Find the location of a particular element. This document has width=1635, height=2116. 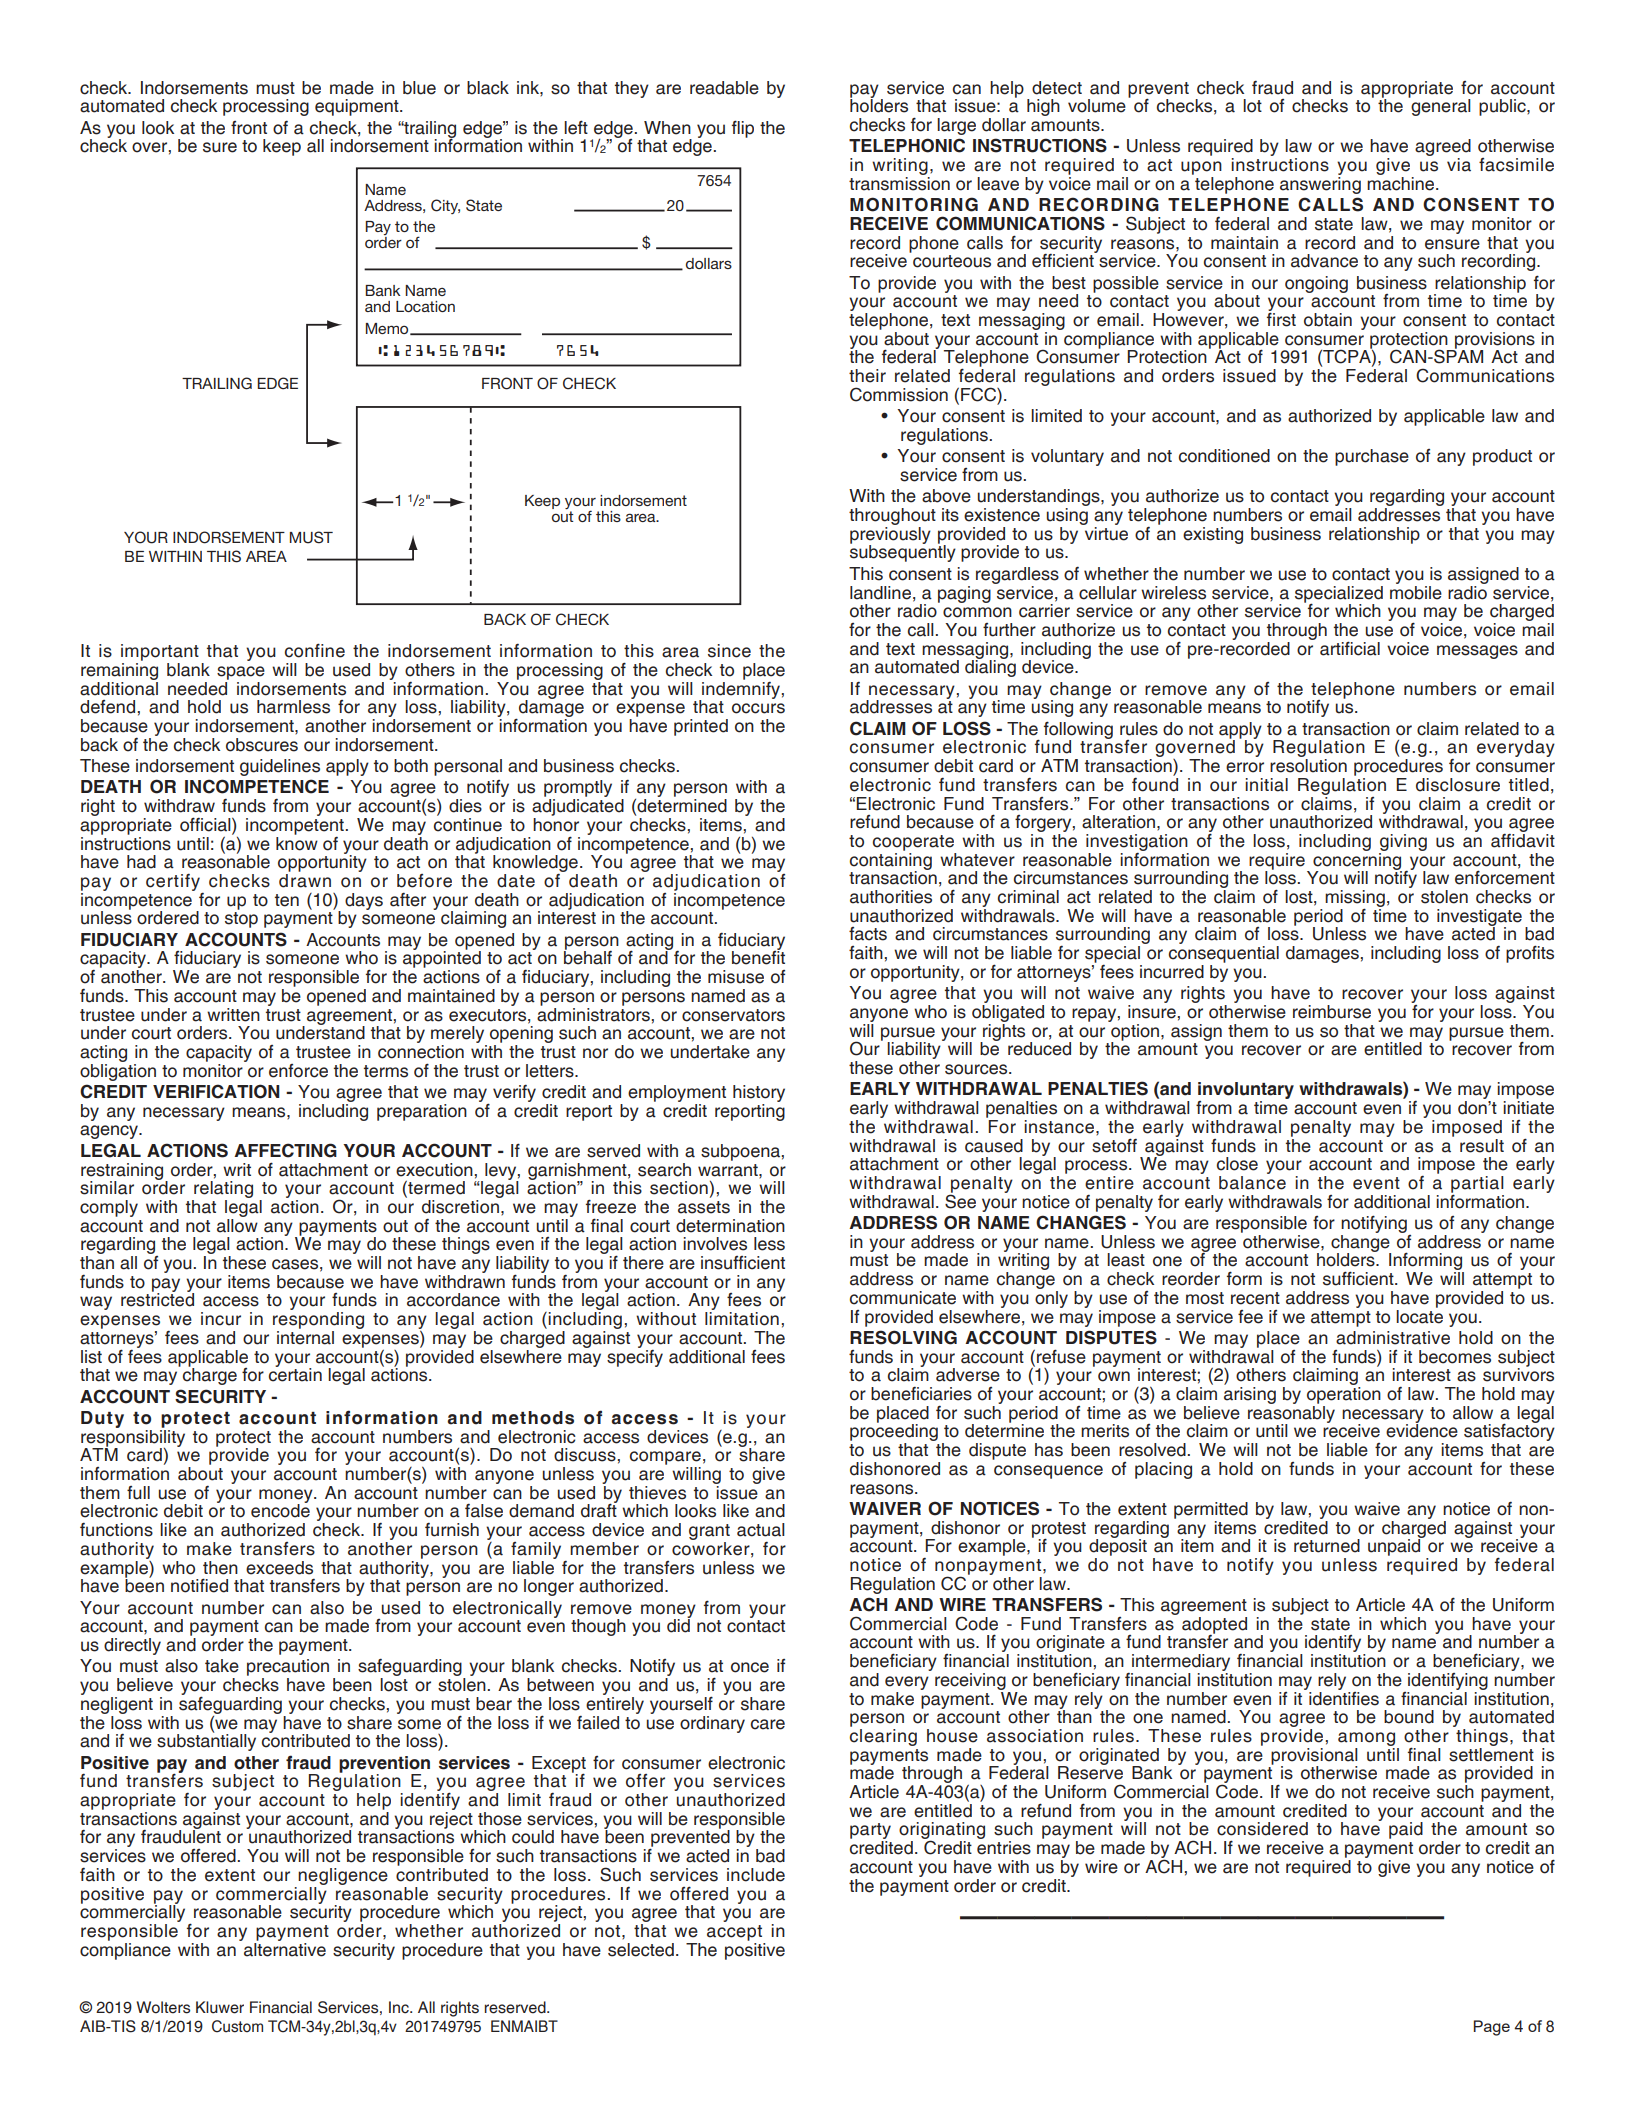

flip is located at coordinates (743, 129).
